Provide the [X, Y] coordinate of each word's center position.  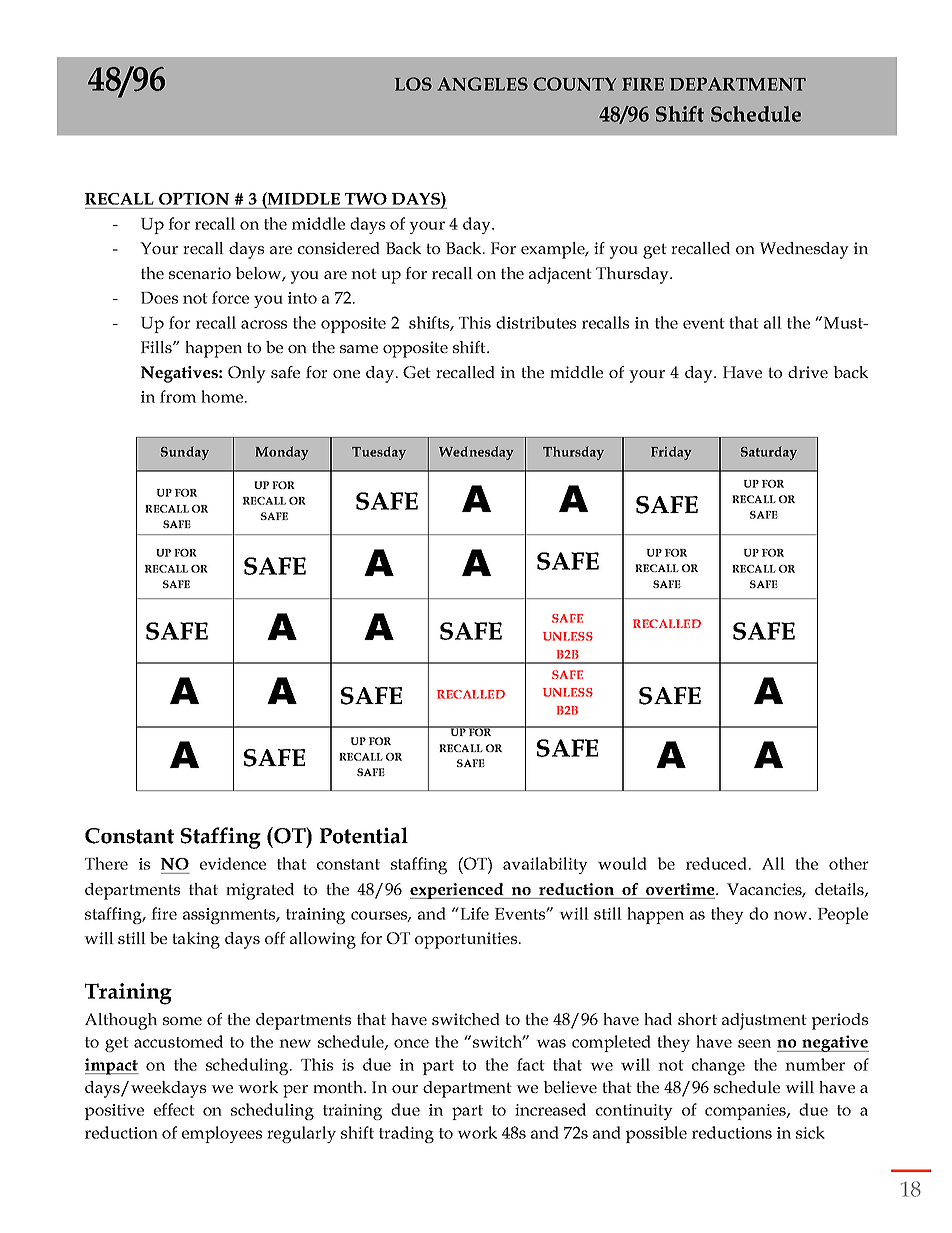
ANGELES [482, 84]
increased [550, 1109]
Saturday [769, 453]
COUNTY [574, 84]
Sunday [185, 453]
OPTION [194, 199]
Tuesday [379, 453]
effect [174, 1109]
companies [746, 1112]
